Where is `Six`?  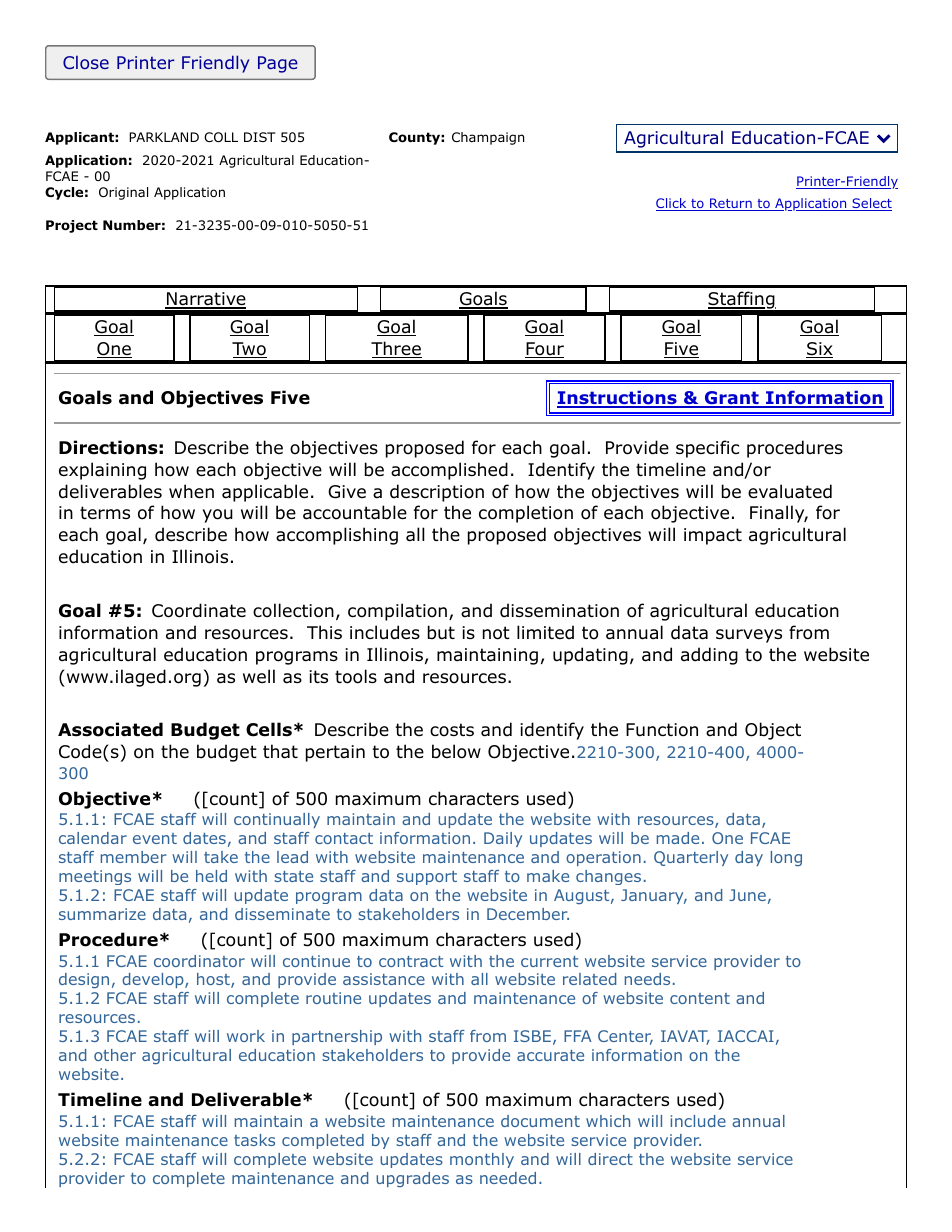 Six is located at coordinates (819, 350).
